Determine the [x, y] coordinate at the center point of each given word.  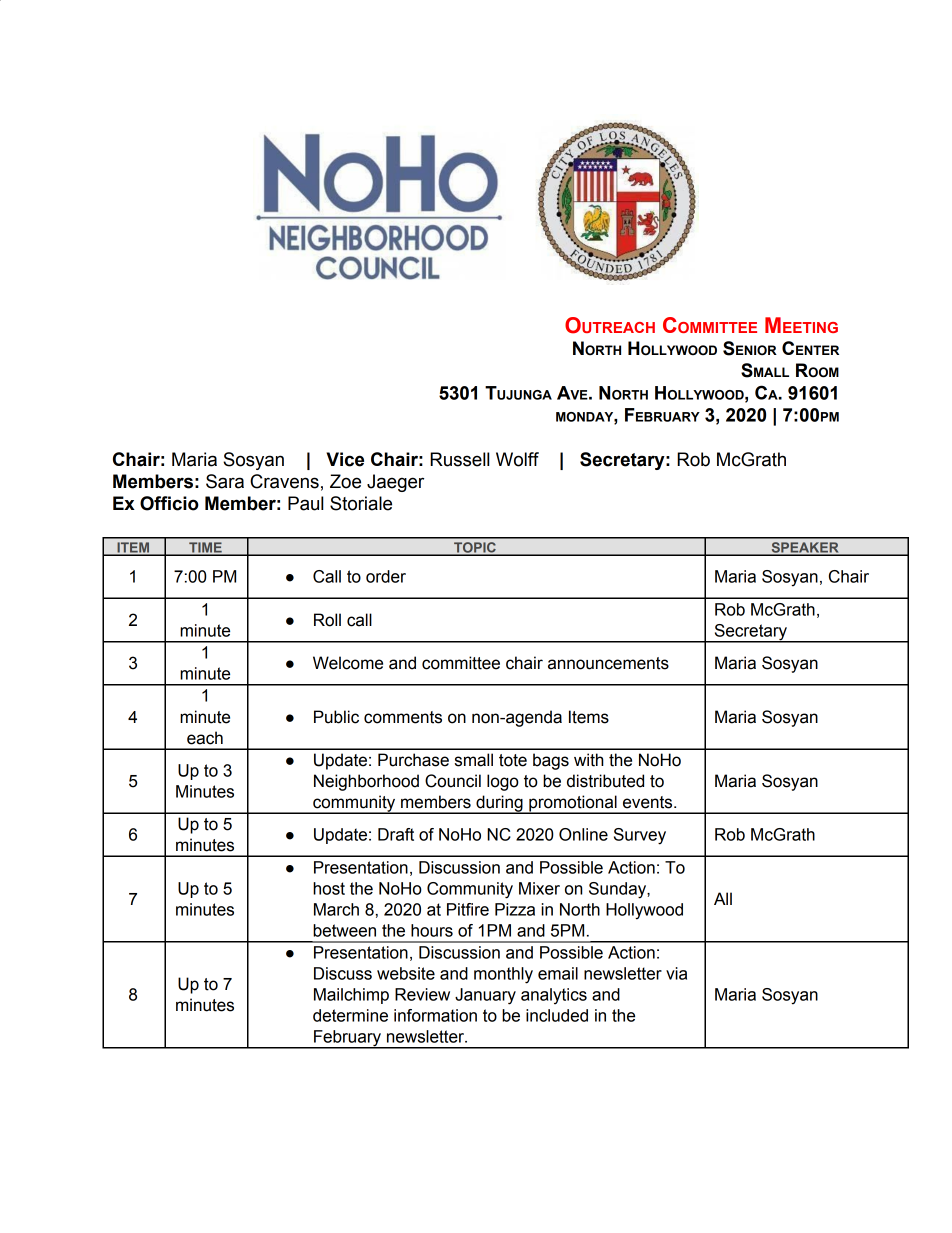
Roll [327, 620]
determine [350, 1015]
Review [422, 994]
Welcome [348, 663]
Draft [396, 834]
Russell [459, 459]
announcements [608, 663]
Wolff [517, 459]
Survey [640, 836]
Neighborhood [366, 782]
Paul [305, 503]
